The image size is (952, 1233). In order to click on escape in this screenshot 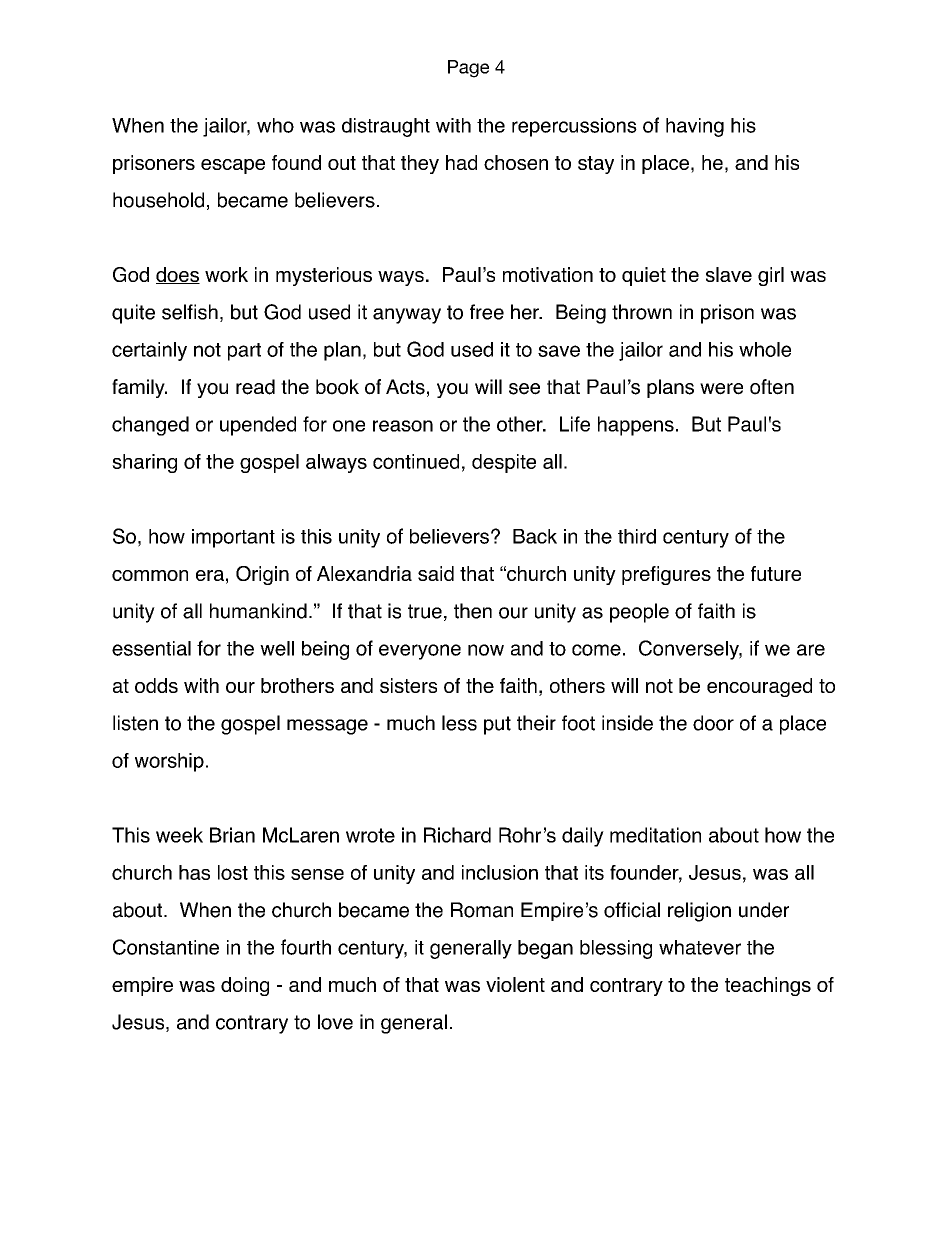, I will do `click(233, 166)`.
